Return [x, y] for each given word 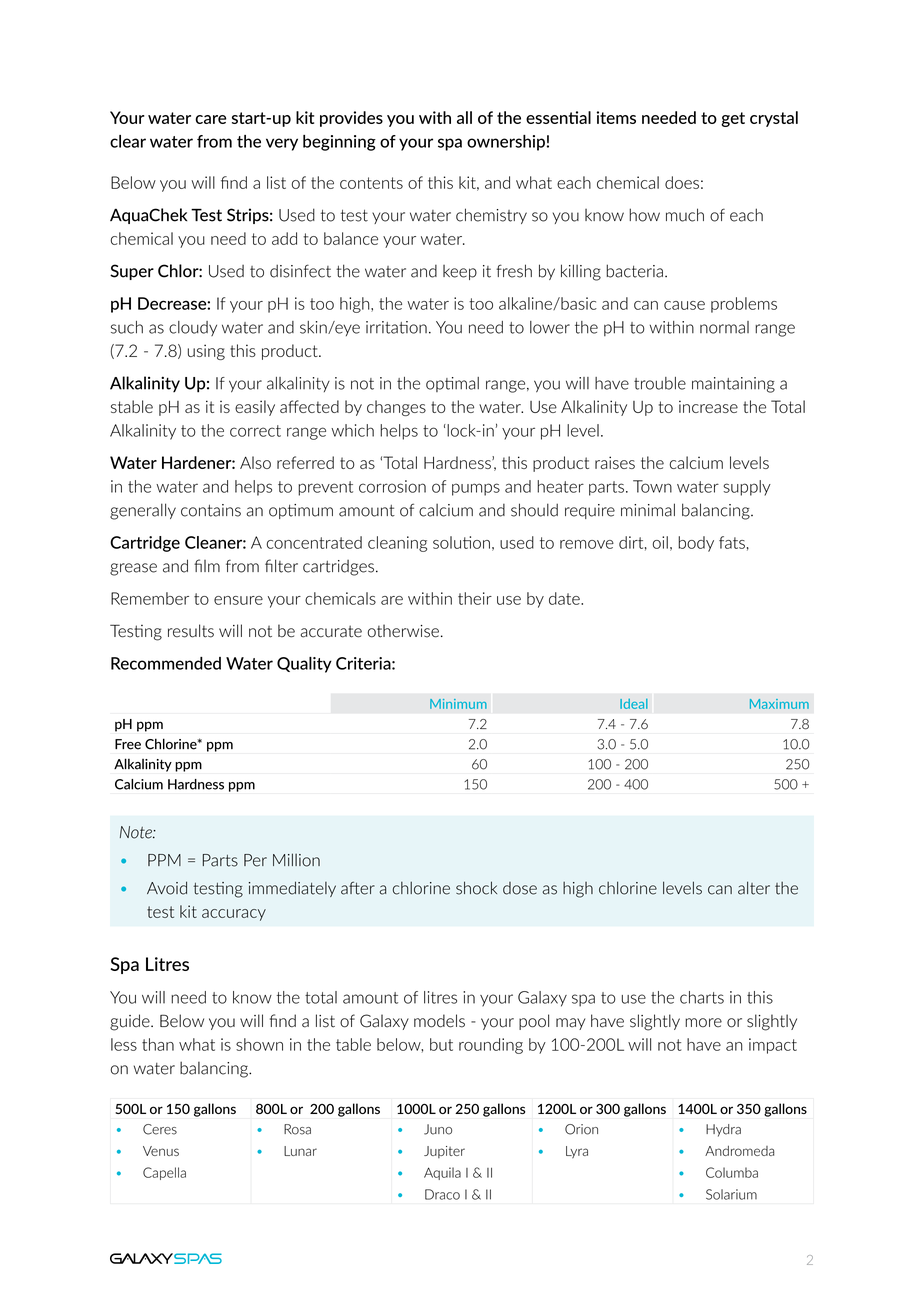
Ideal [634, 704]
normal [724, 327]
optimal [452, 384]
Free [128, 744]
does [682, 182]
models [439, 1021]
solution [461, 542]
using [206, 352]
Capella [164, 1173]
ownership [506, 143]
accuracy [234, 915]
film [207, 565]
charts [702, 997]
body [696, 544]
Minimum [458, 704]
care [210, 119]
